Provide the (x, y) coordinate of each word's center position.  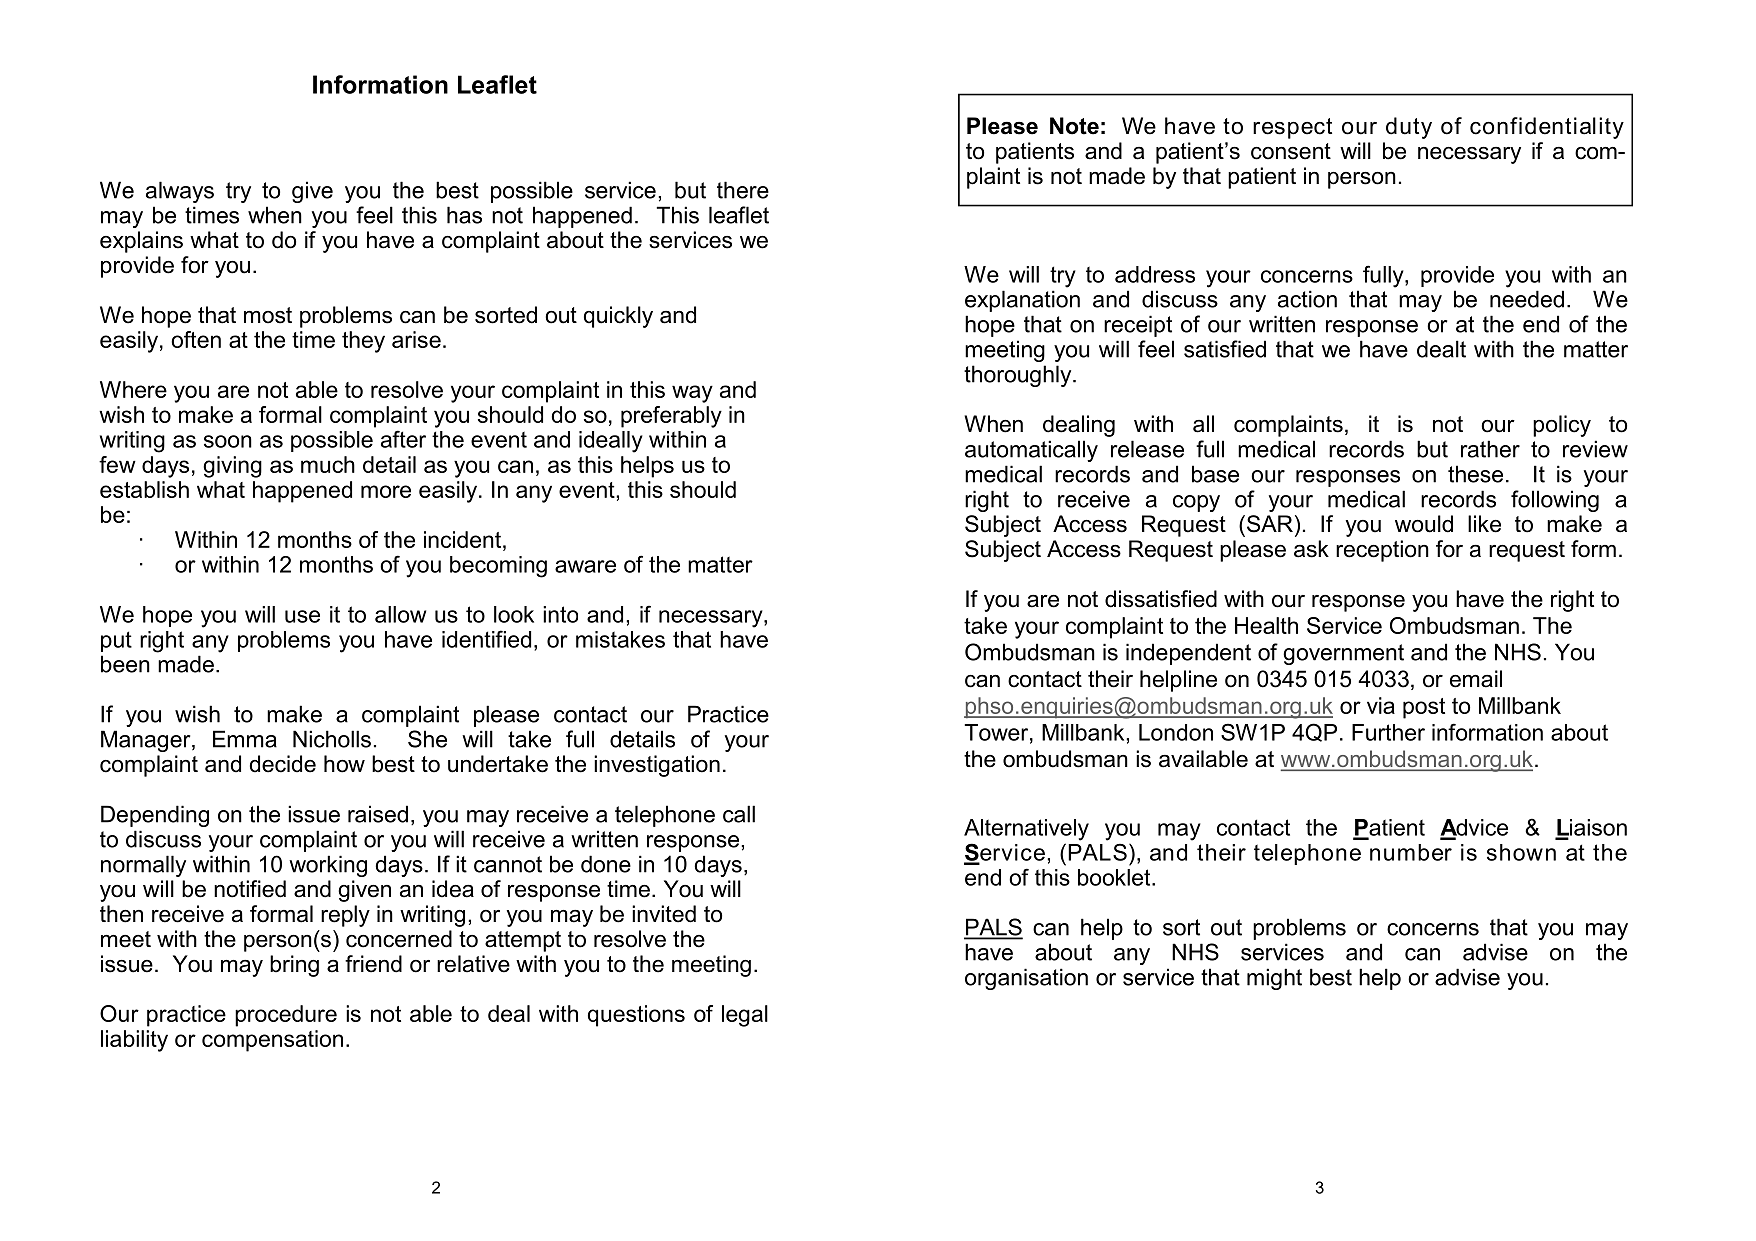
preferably (671, 417)
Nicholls (332, 739)
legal (745, 1016)
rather (1490, 449)
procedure (286, 1016)
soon (228, 441)
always (180, 192)
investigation (657, 766)
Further (1388, 732)
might (1274, 979)
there (743, 190)
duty (1409, 128)
